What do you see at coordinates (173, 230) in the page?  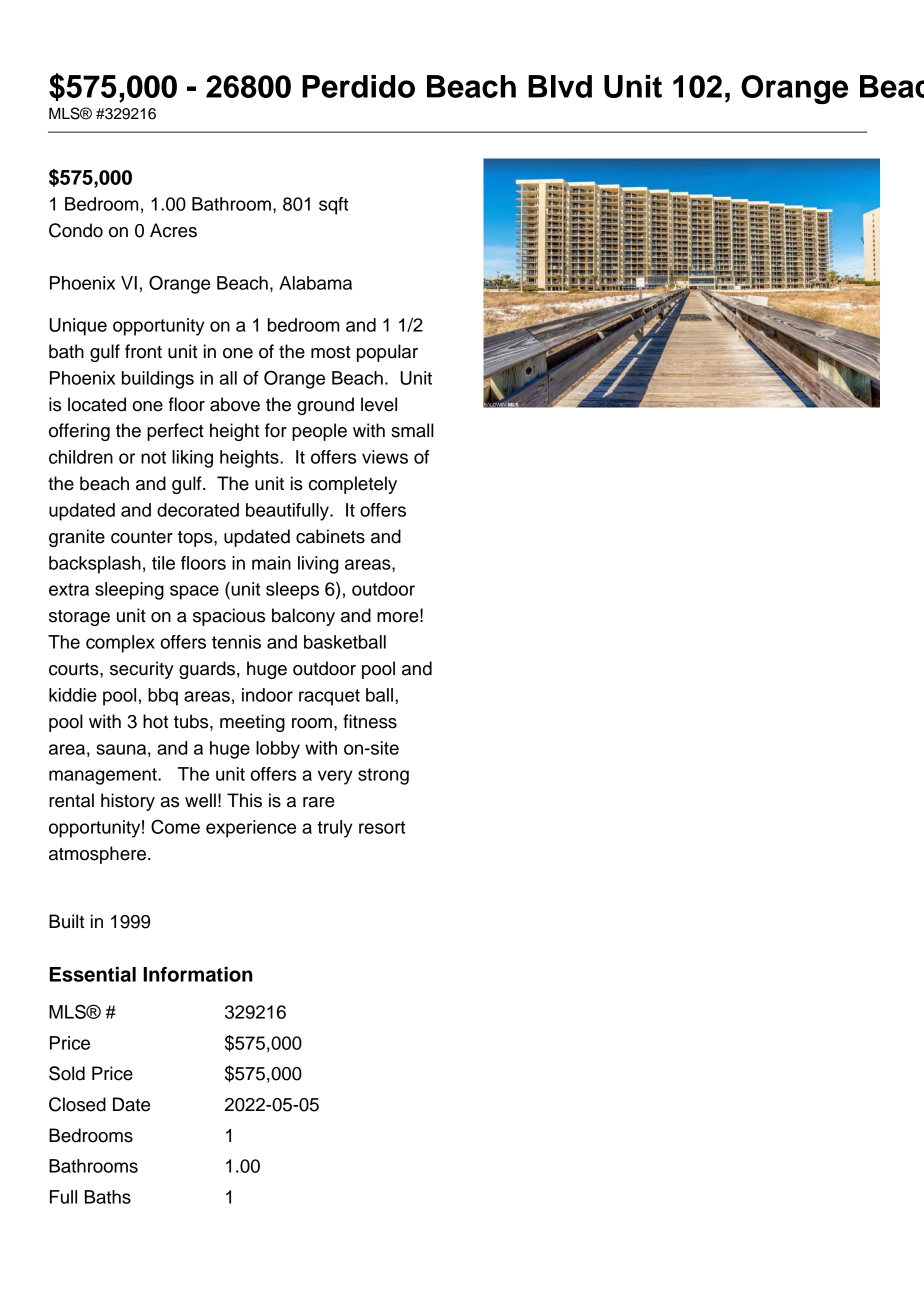 I see `Acres` at bounding box center [173, 230].
